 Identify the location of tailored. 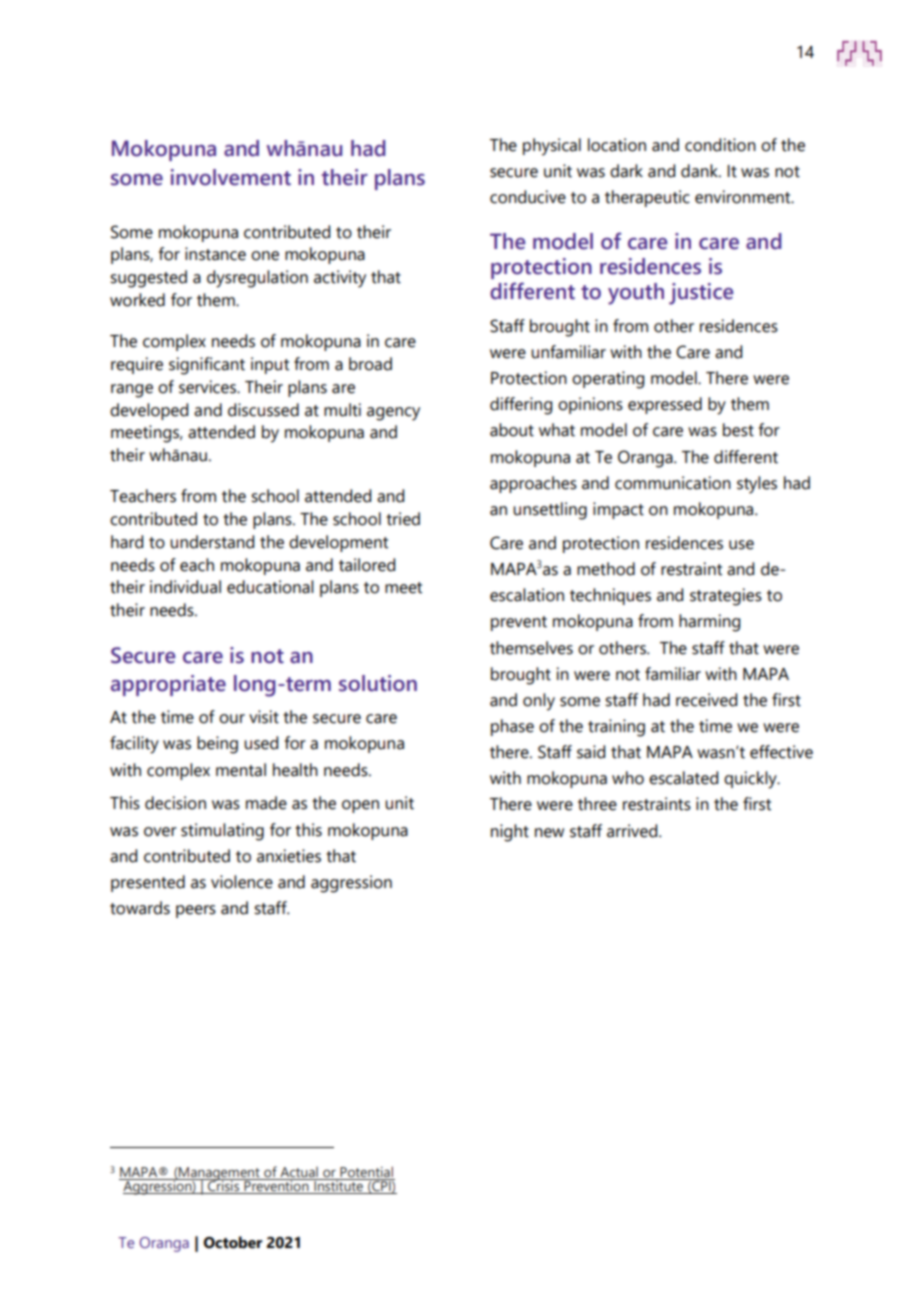
(367, 565).
